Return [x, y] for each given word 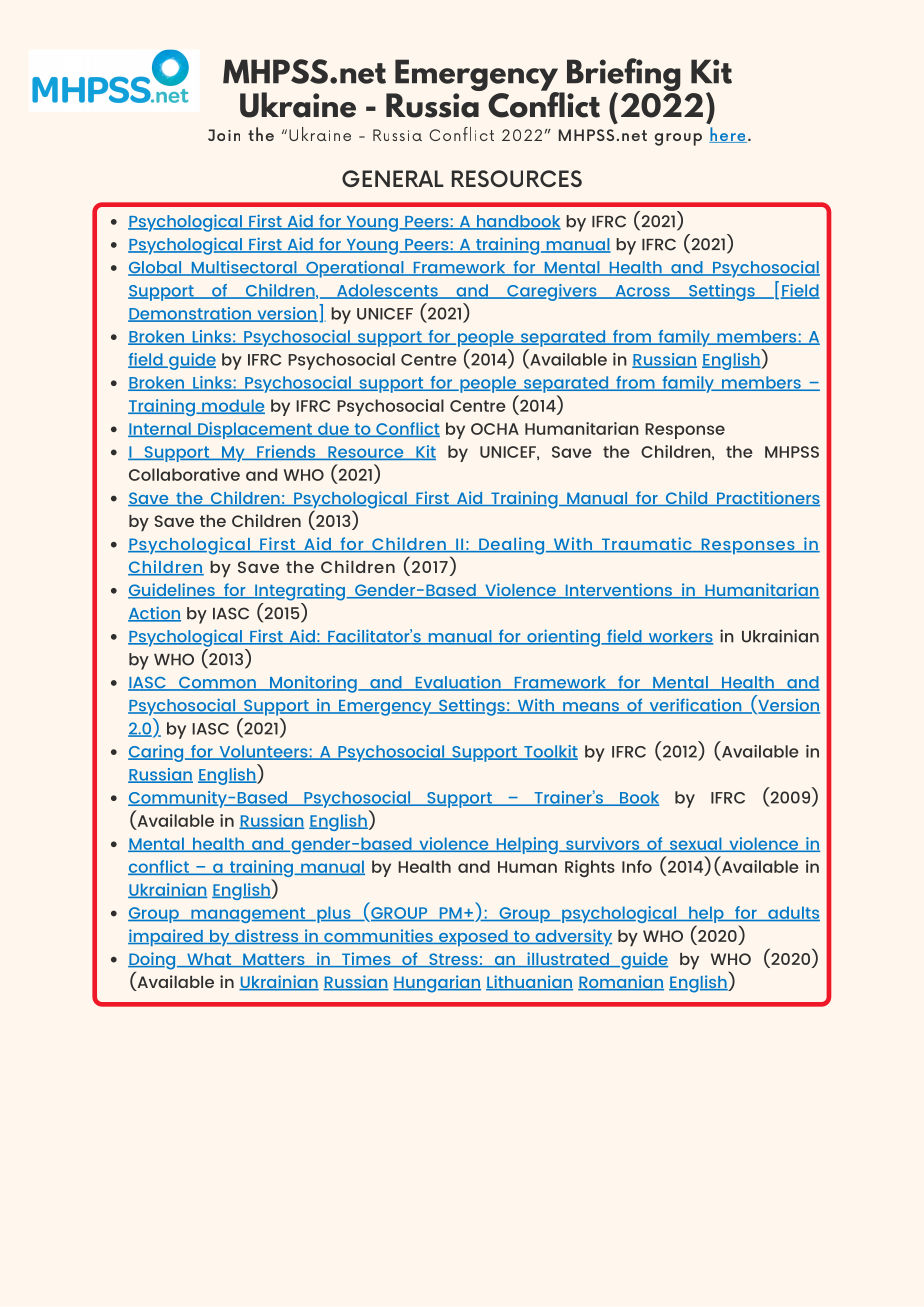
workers [679, 637]
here [728, 135]
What [209, 960]
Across [642, 292]
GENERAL [393, 178]
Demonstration [191, 314]
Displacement [255, 430]
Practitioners [767, 498]
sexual [696, 844]
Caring [157, 753]
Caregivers [552, 292]
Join [224, 135]
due [333, 429]
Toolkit [550, 752]
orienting [563, 638]
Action [154, 614]
